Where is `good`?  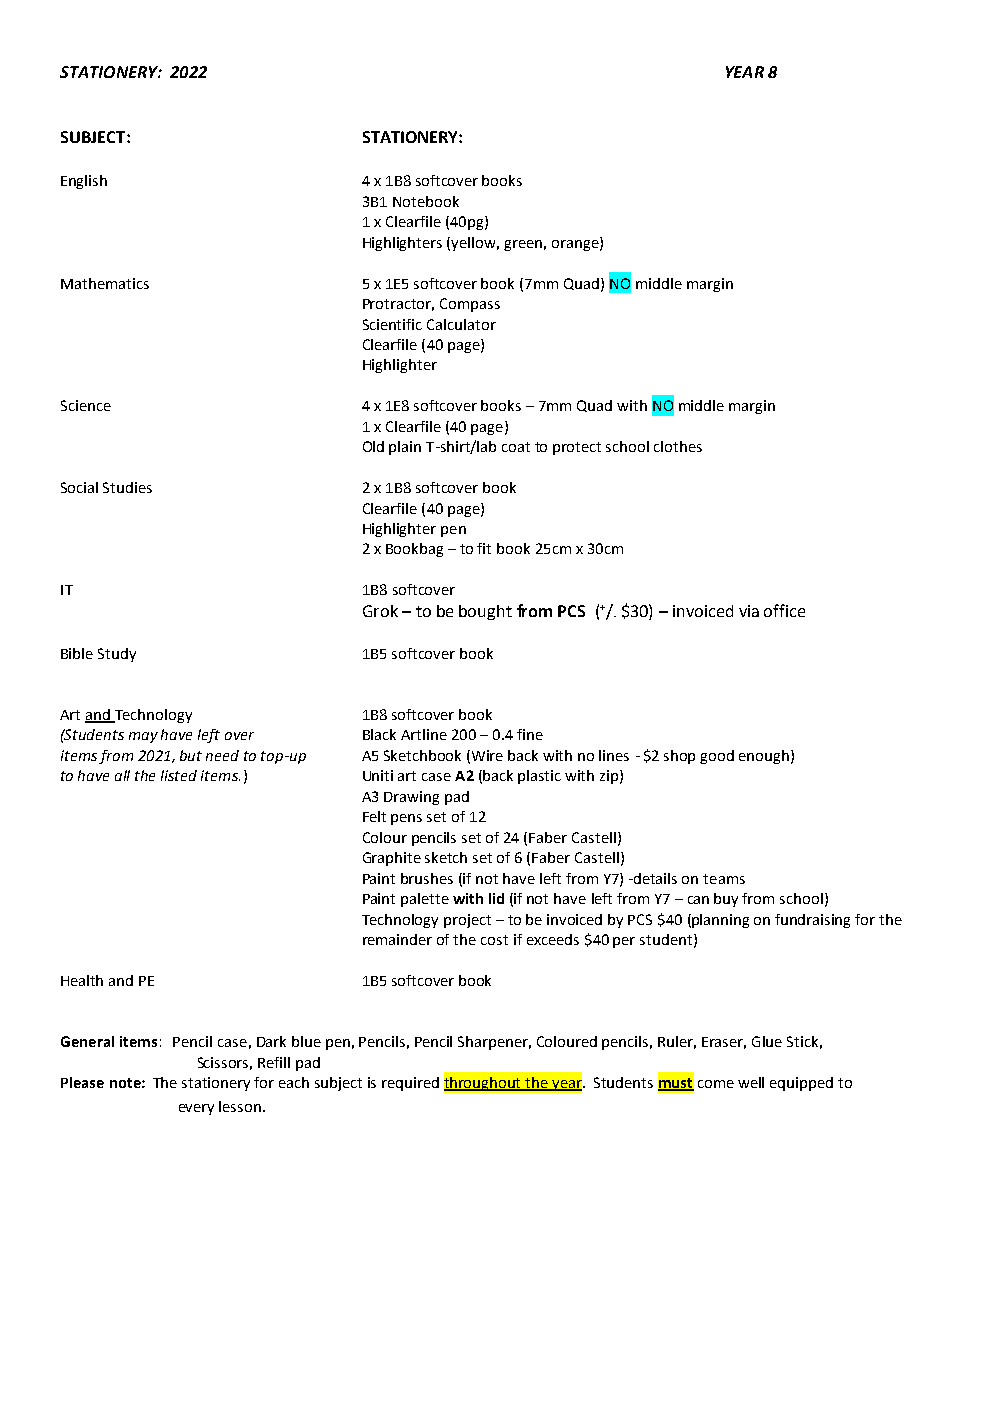 good is located at coordinates (717, 757).
